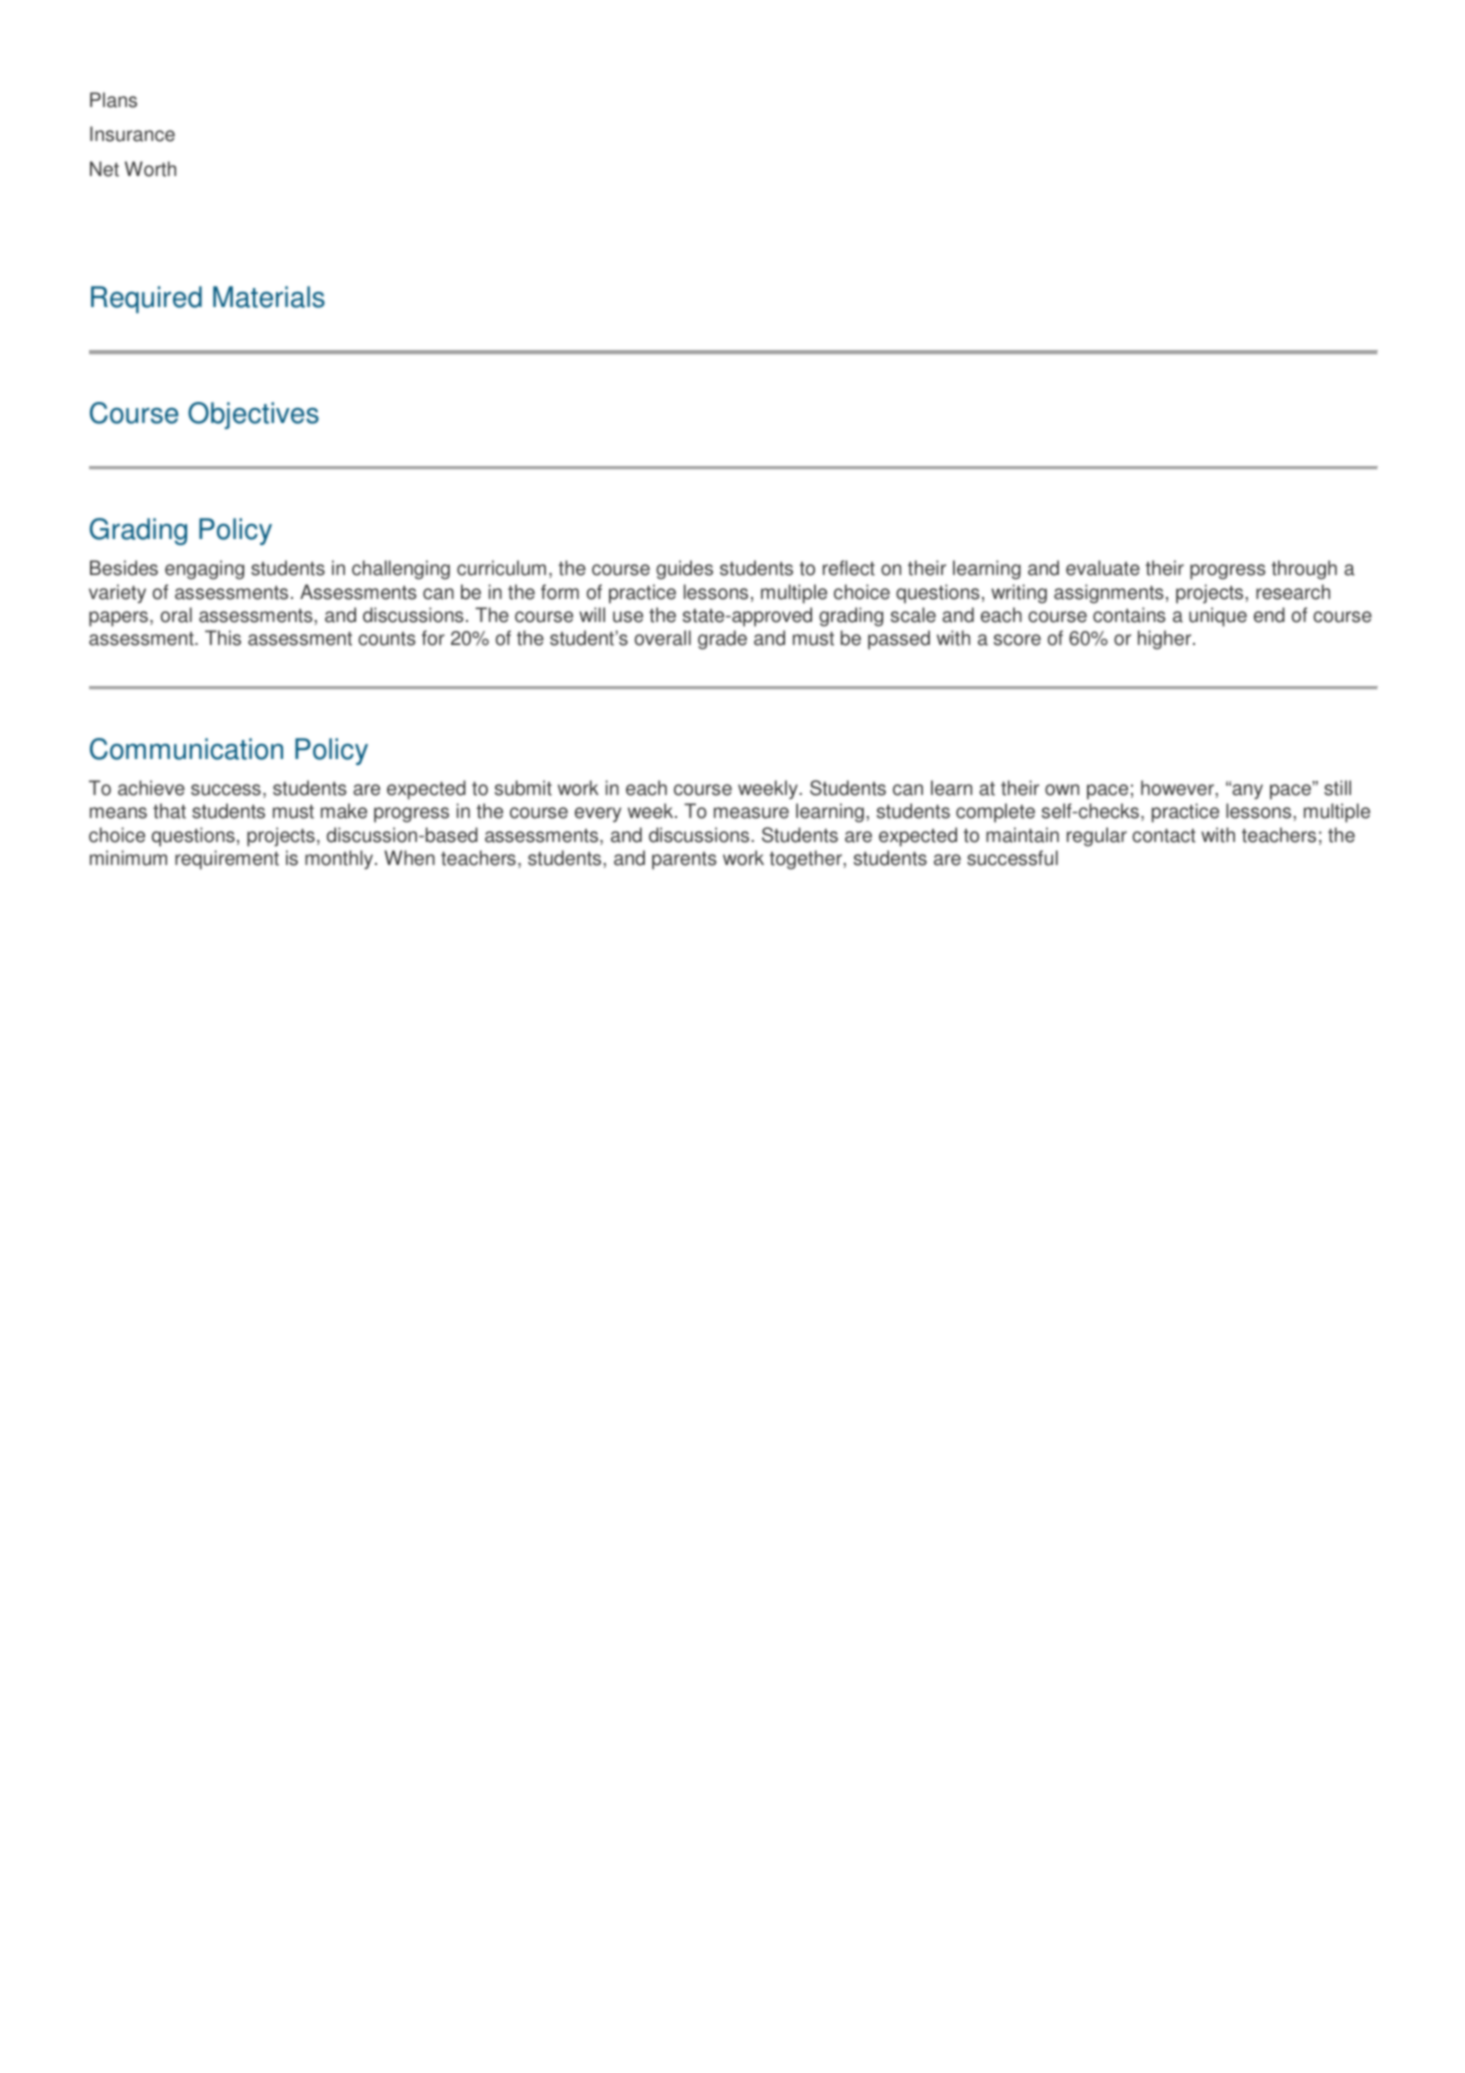  What do you see at coordinates (253, 415) in the screenshot?
I see `Objectives` at bounding box center [253, 415].
